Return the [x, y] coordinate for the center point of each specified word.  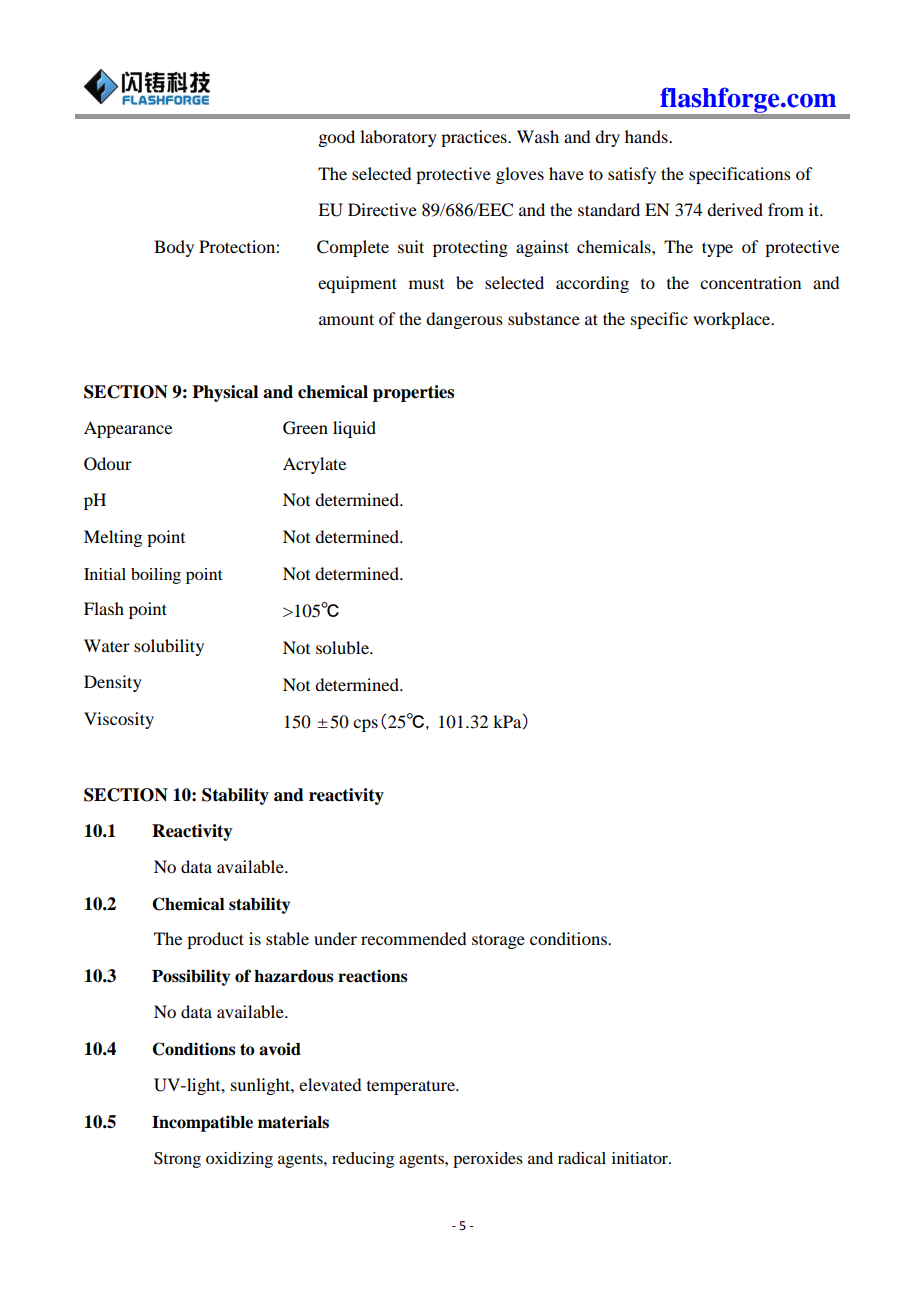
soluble [343, 647]
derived [735, 209]
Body [174, 248]
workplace [733, 320]
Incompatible [202, 1123]
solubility [169, 647]
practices [475, 138]
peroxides [488, 1160]
